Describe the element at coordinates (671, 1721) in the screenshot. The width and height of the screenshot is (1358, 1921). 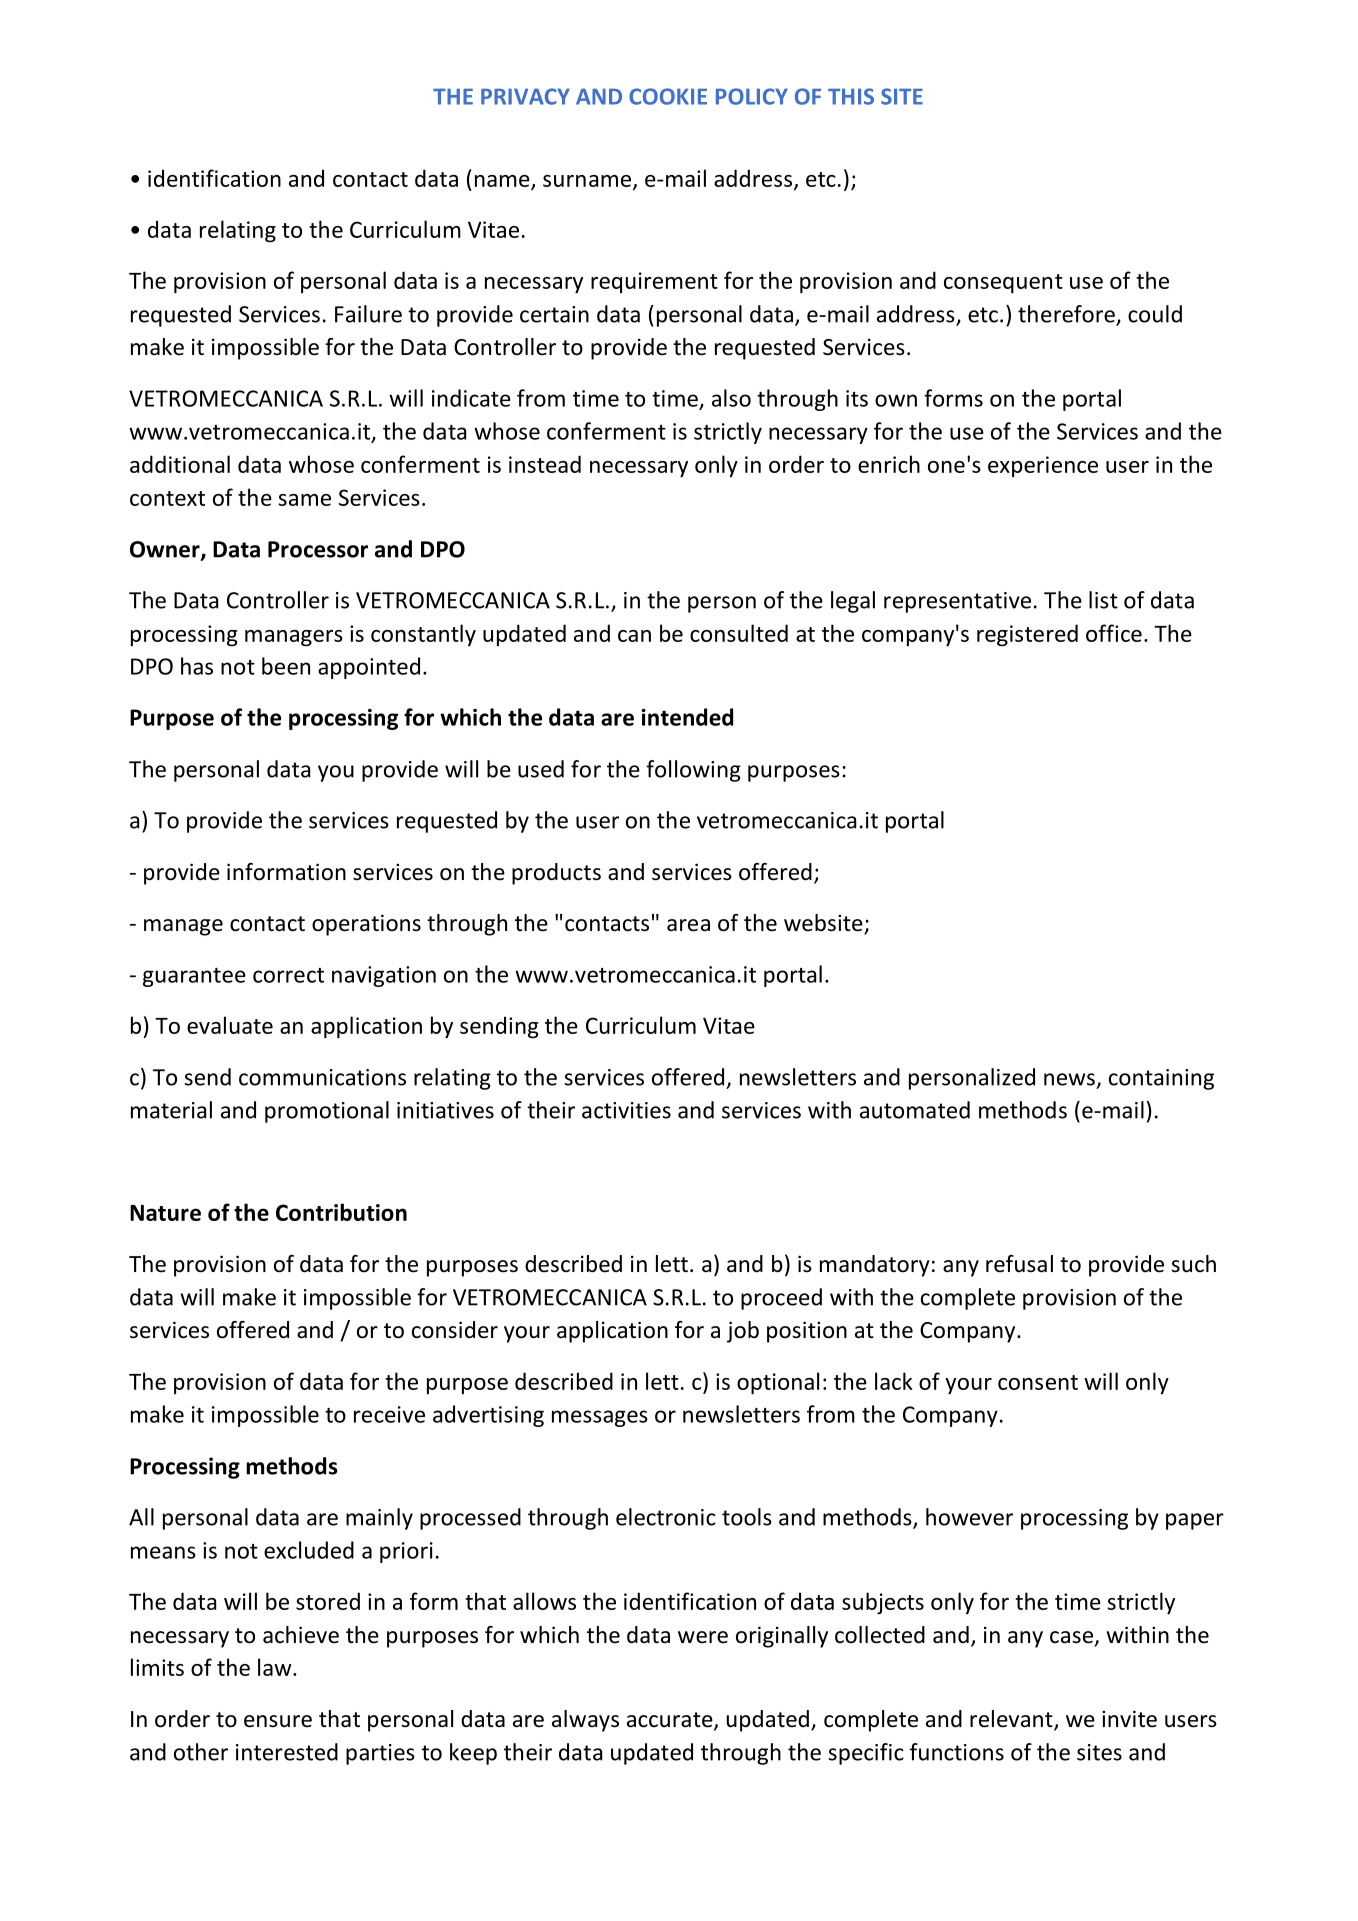
I see `accurate` at that location.
